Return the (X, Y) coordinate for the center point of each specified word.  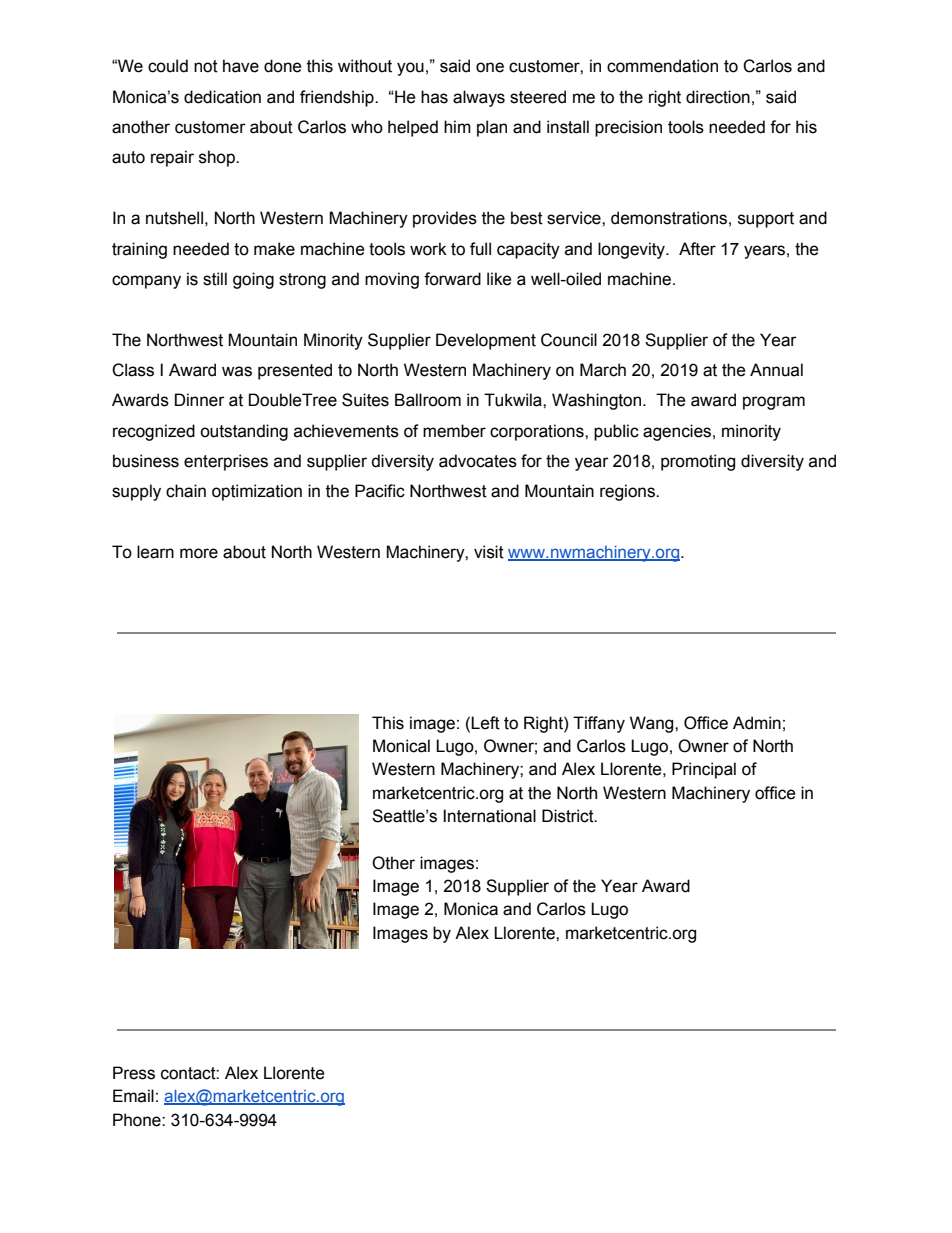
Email (133, 1096)
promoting (698, 462)
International (489, 816)
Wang (653, 724)
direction (718, 97)
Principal (704, 770)
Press (134, 1073)
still (215, 279)
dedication (222, 97)
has (434, 97)
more (199, 553)
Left (485, 723)
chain (186, 491)
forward (452, 279)
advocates (478, 461)
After (697, 249)
